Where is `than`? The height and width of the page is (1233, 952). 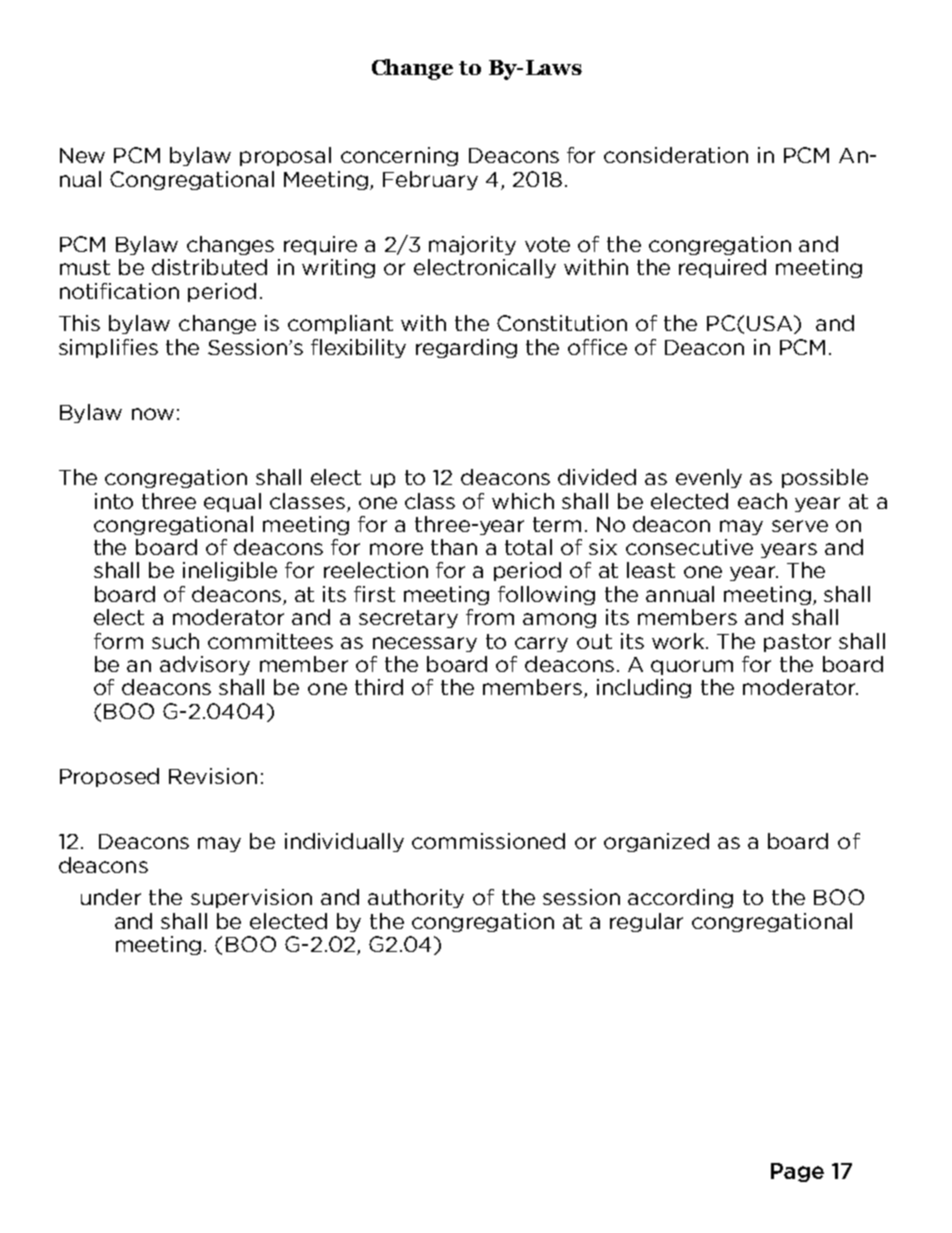
than is located at coordinates (454, 547).
